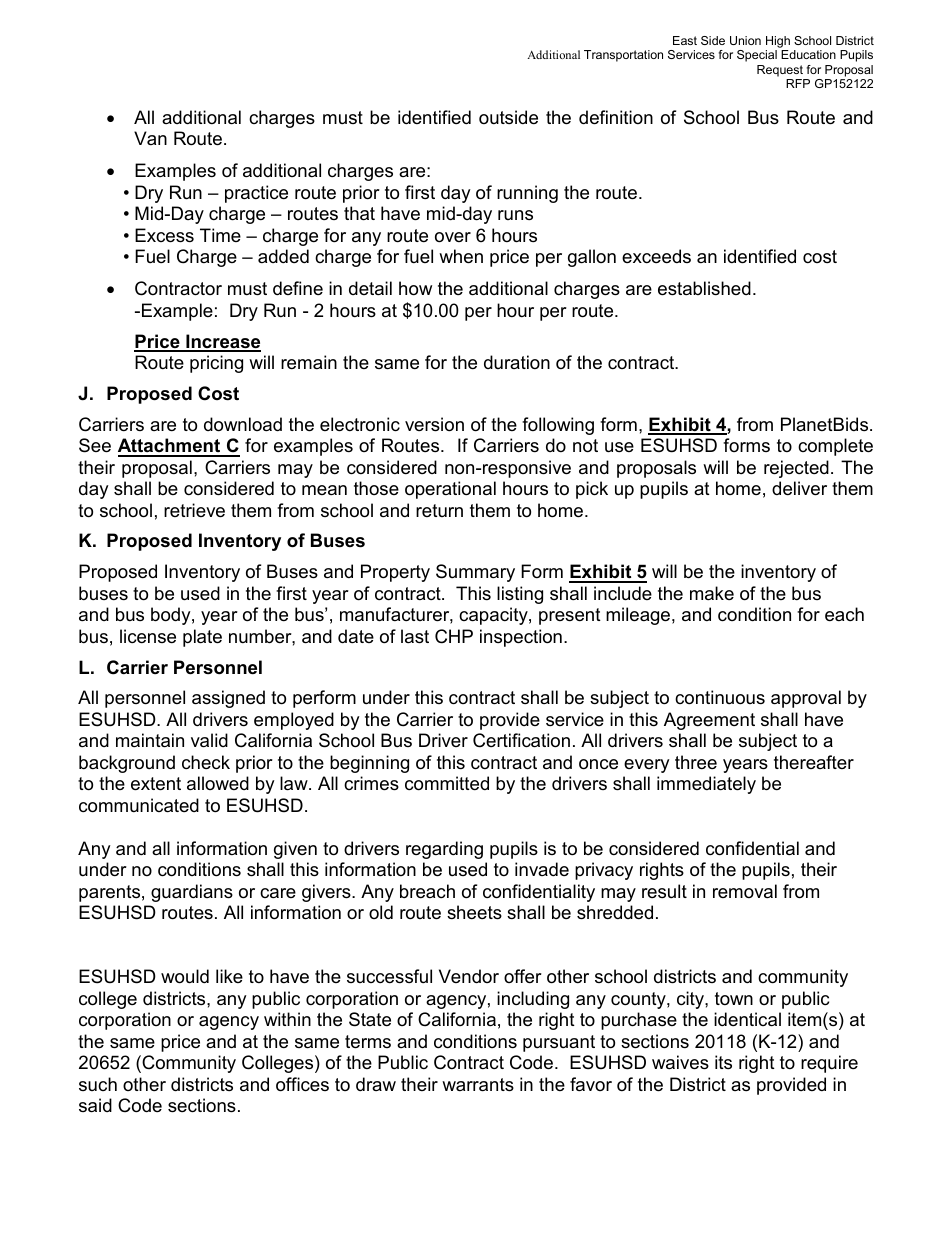  I want to click on Transportation, so click(623, 56).
